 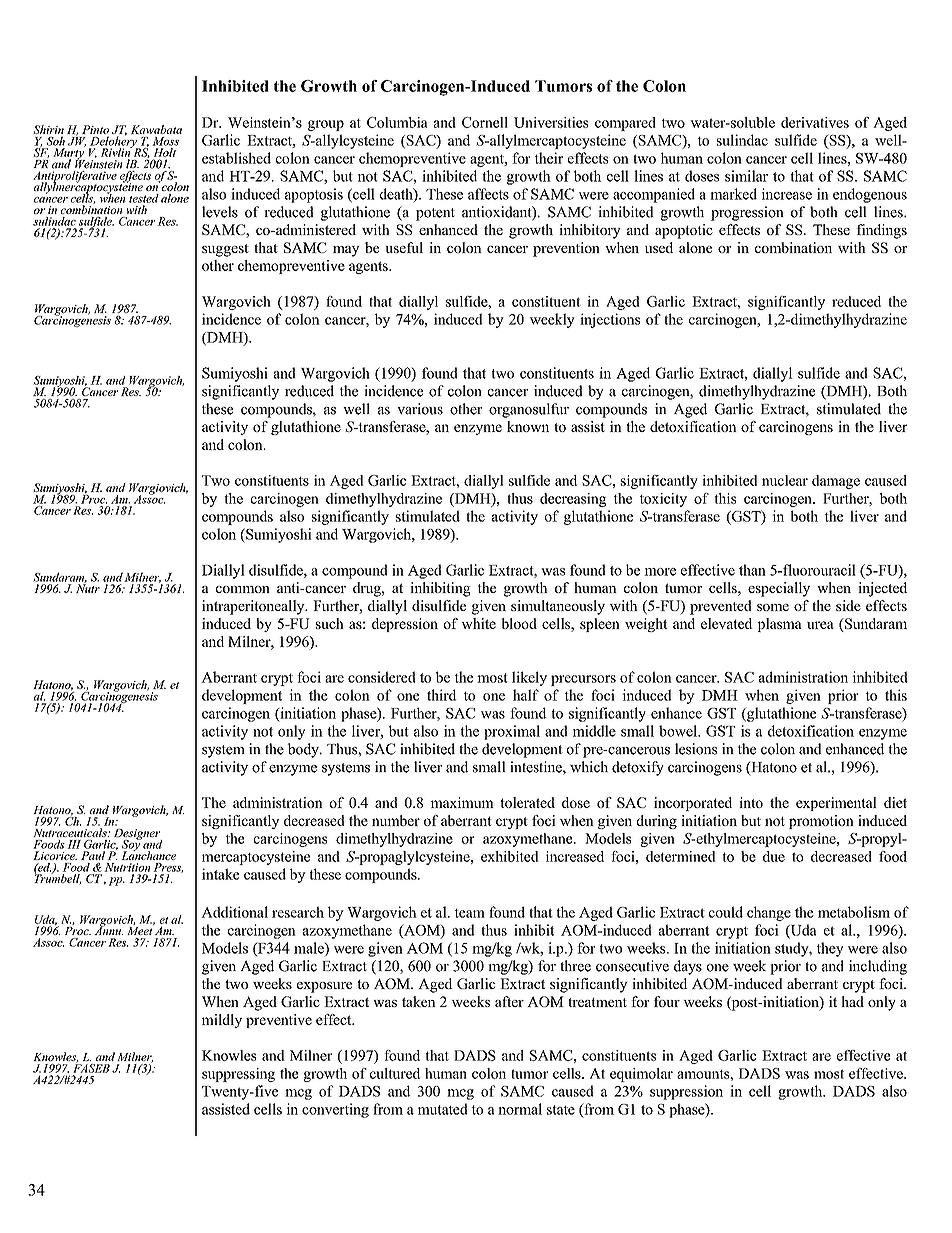 What do you see at coordinates (138, 835) in the screenshot?
I see `Designer` at bounding box center [138, 835].
